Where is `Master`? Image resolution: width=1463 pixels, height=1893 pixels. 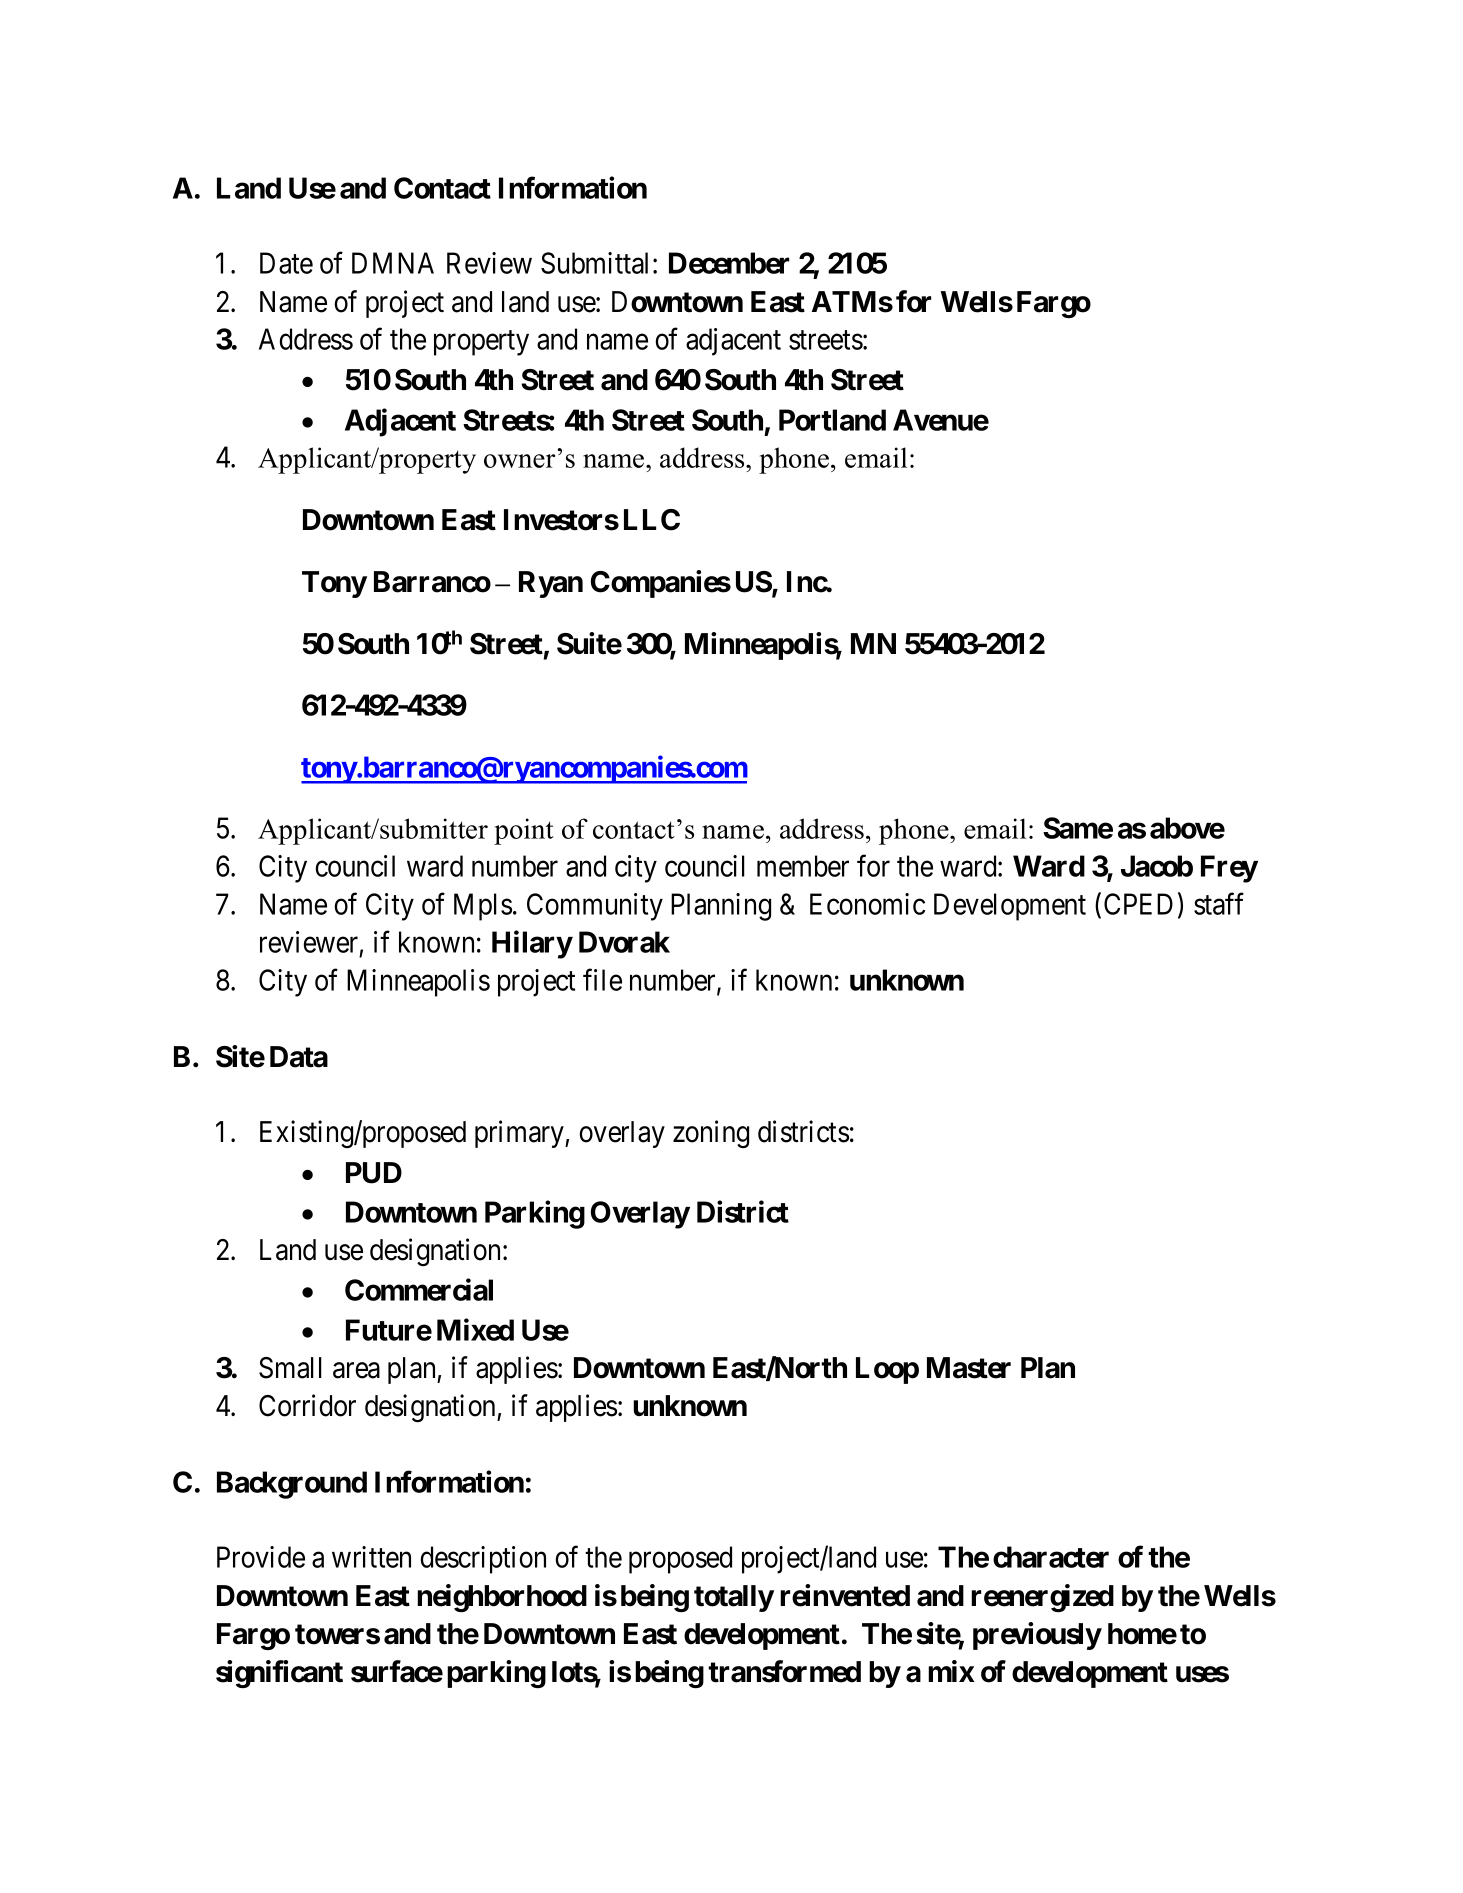 Master is located at coordinates (969, 1368).
